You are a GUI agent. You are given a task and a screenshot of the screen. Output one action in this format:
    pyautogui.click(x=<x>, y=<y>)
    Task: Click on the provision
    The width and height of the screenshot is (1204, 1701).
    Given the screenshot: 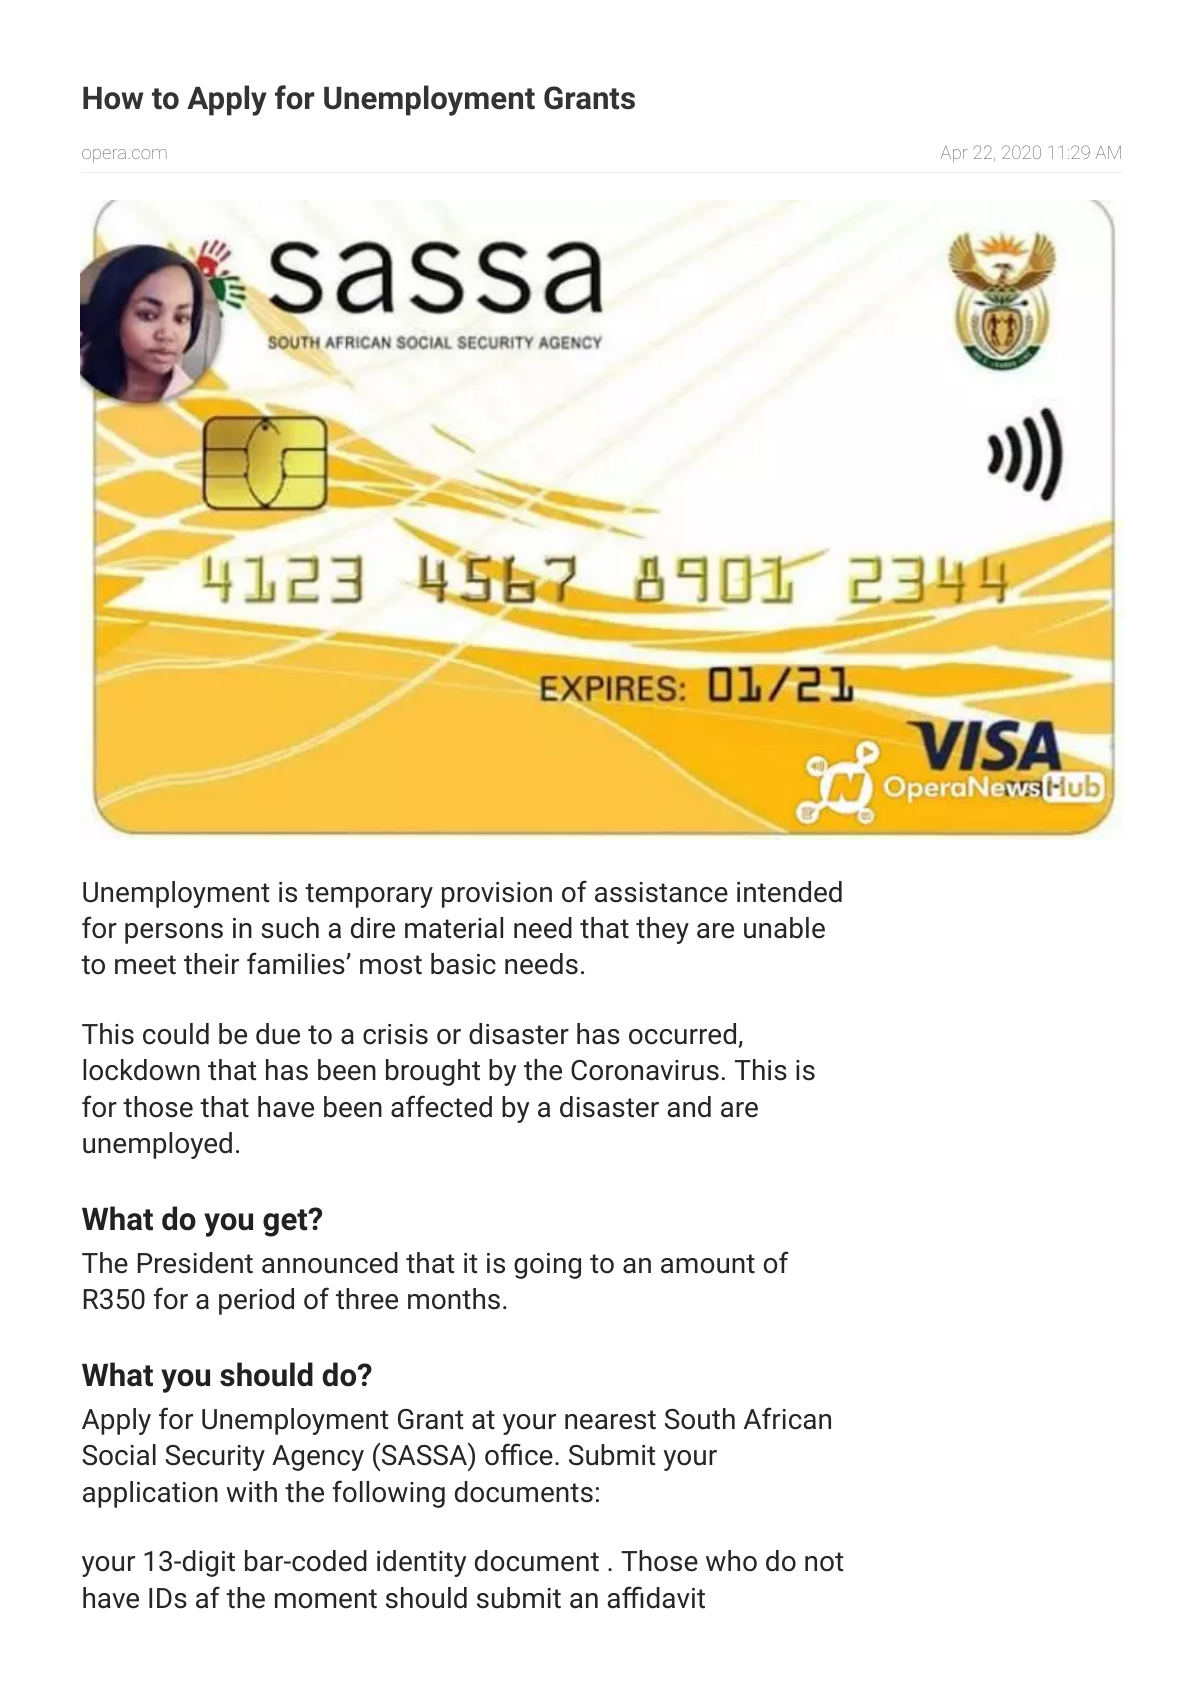 What is the action you would take?
    pyautogui.click(x=497, y=895)
